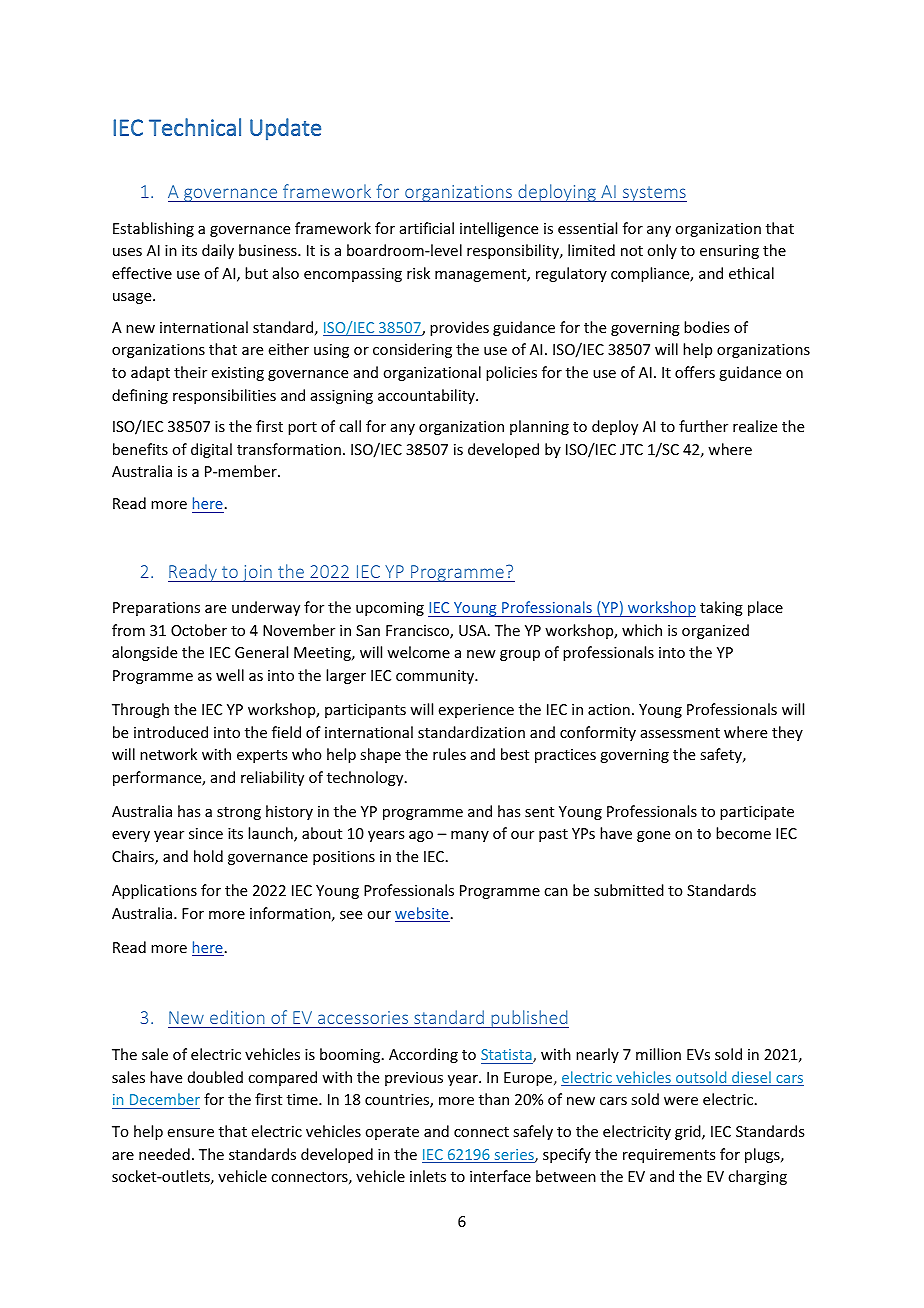  I want to click on become, so click(743, 833).
